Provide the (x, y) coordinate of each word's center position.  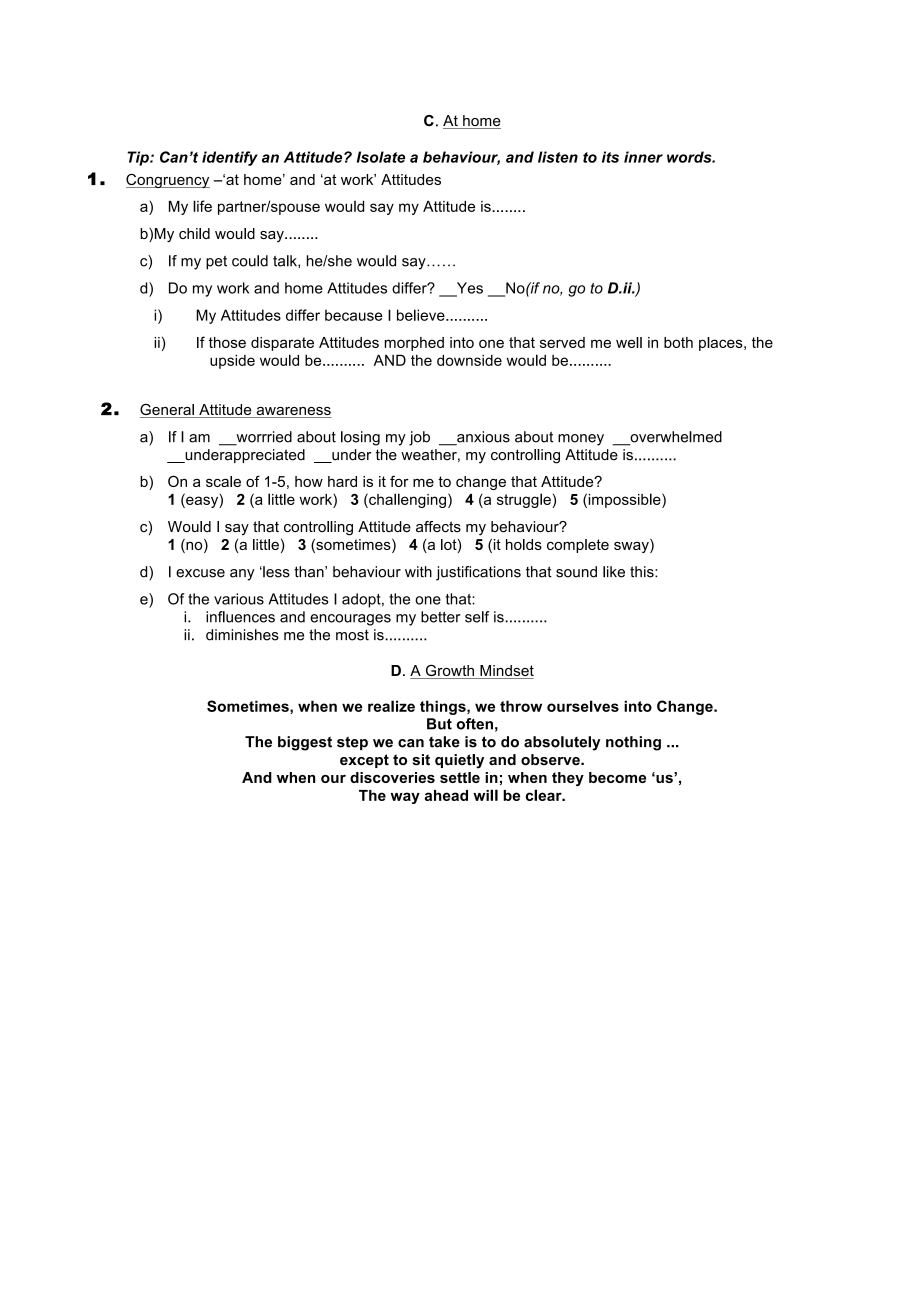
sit (421, 760)
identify (230, 158)
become (617, 777)
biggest (305, 743)
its (610, 157)
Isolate (381, 157)
